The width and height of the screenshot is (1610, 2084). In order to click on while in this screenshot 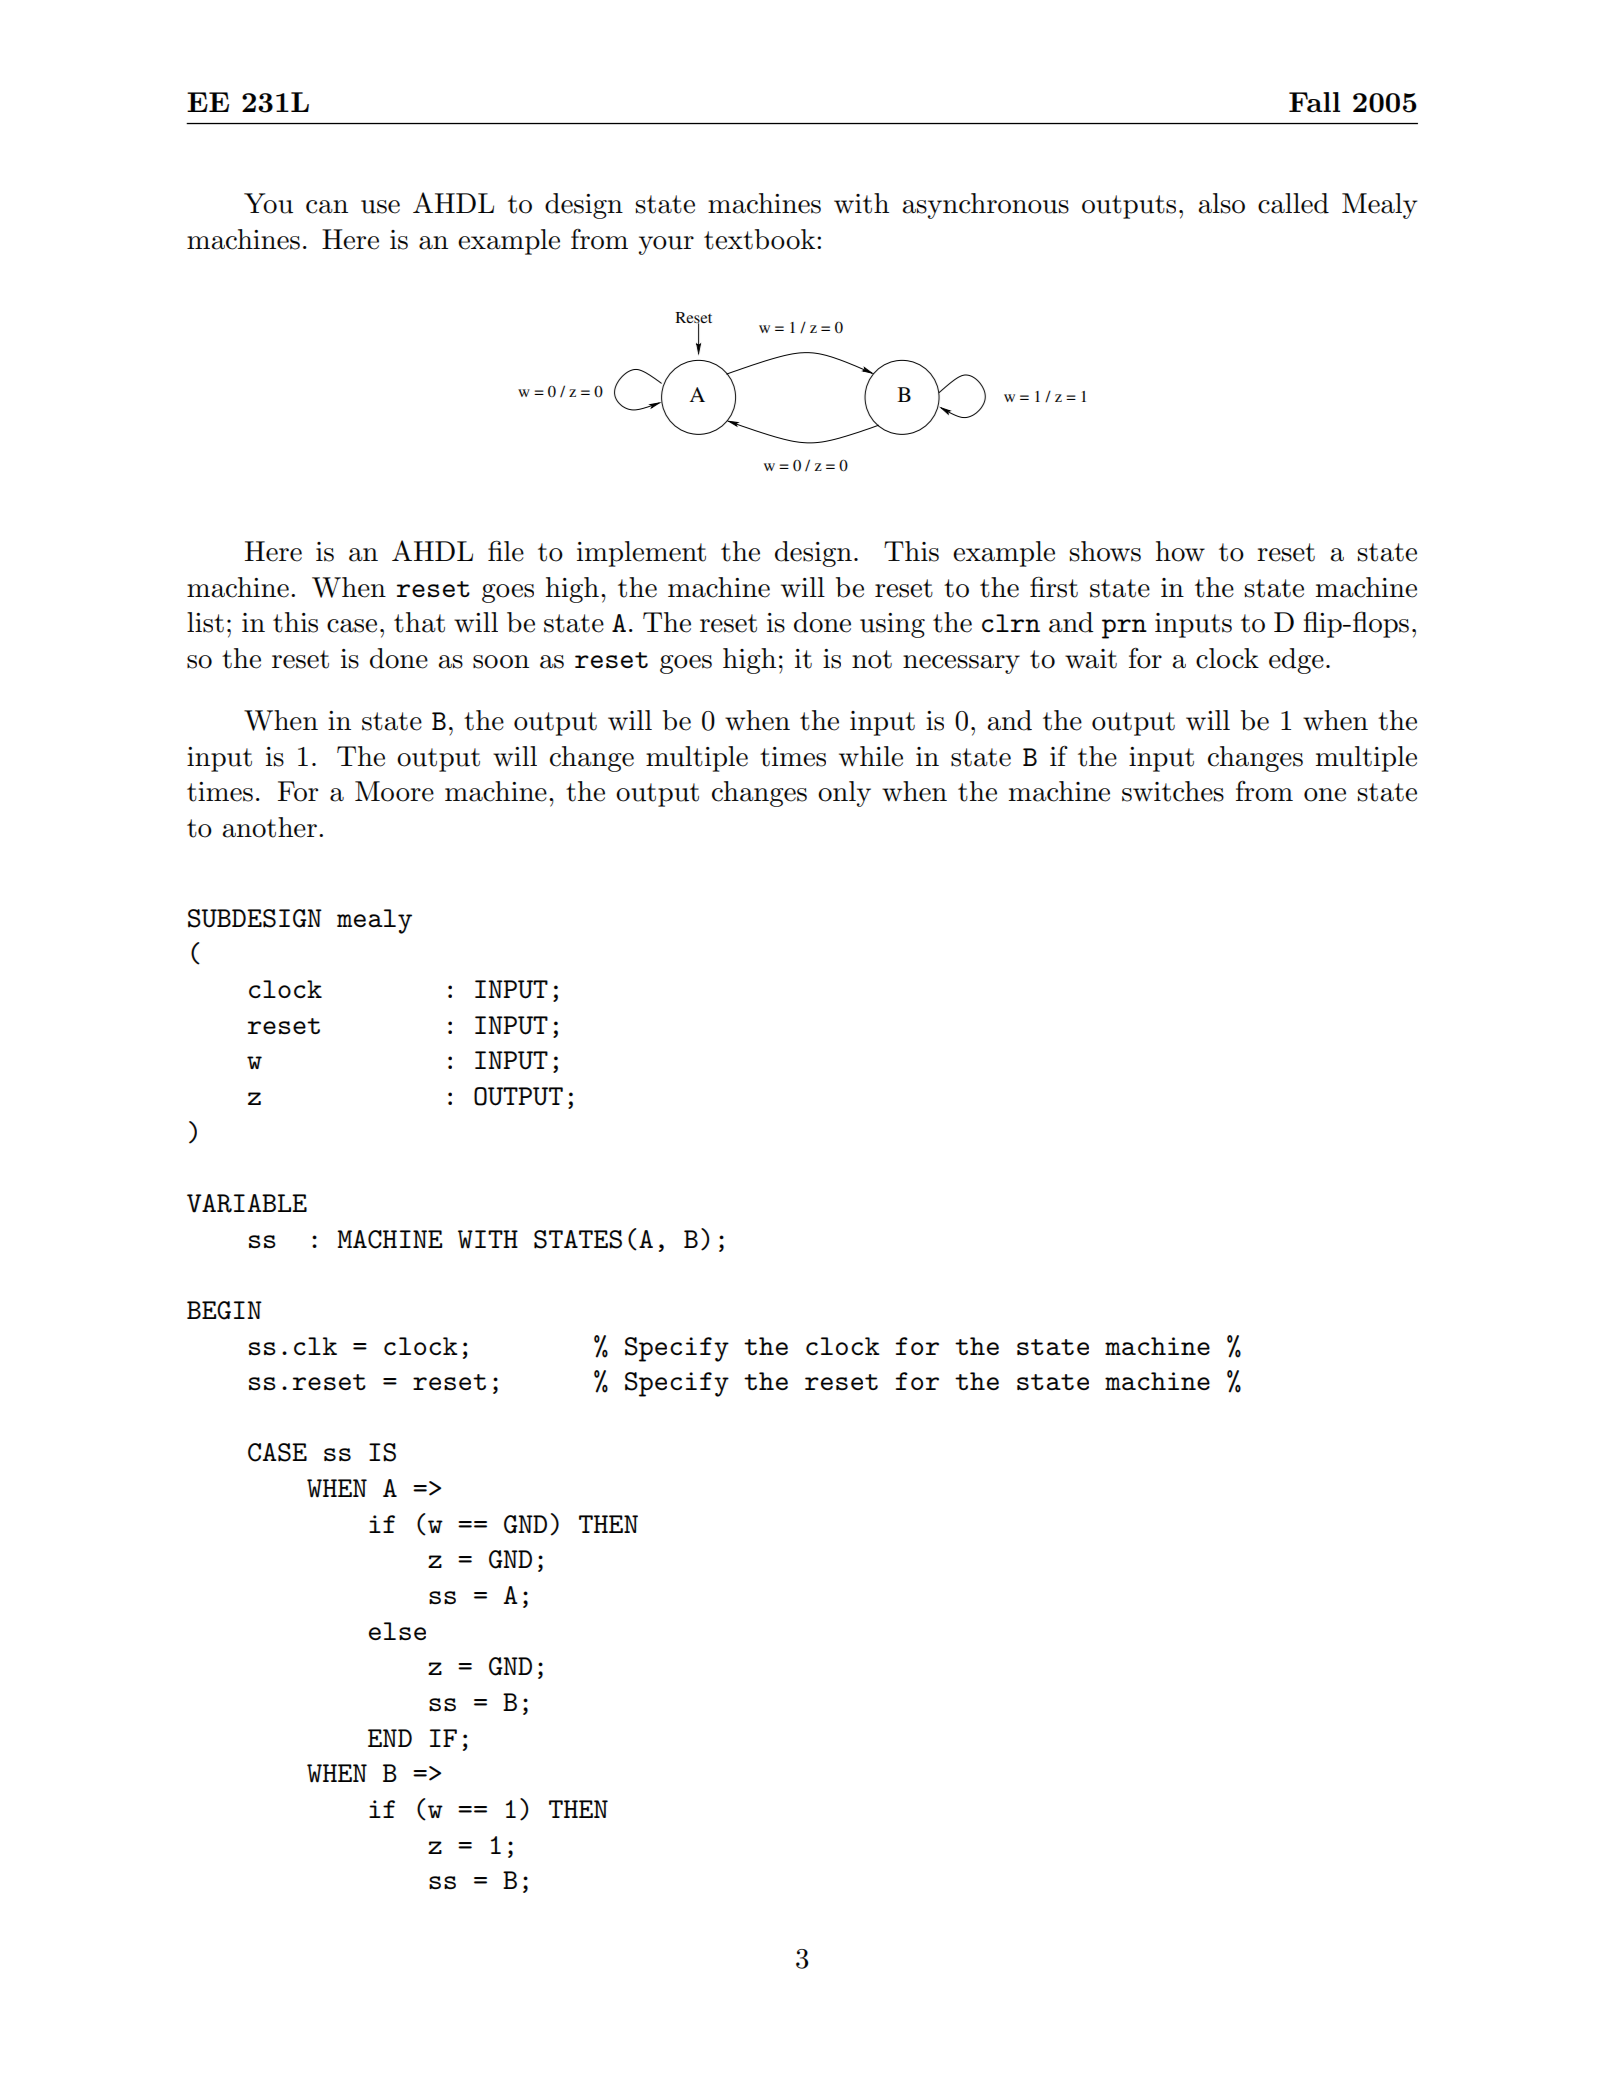, I will do `click(871, 756)`.
